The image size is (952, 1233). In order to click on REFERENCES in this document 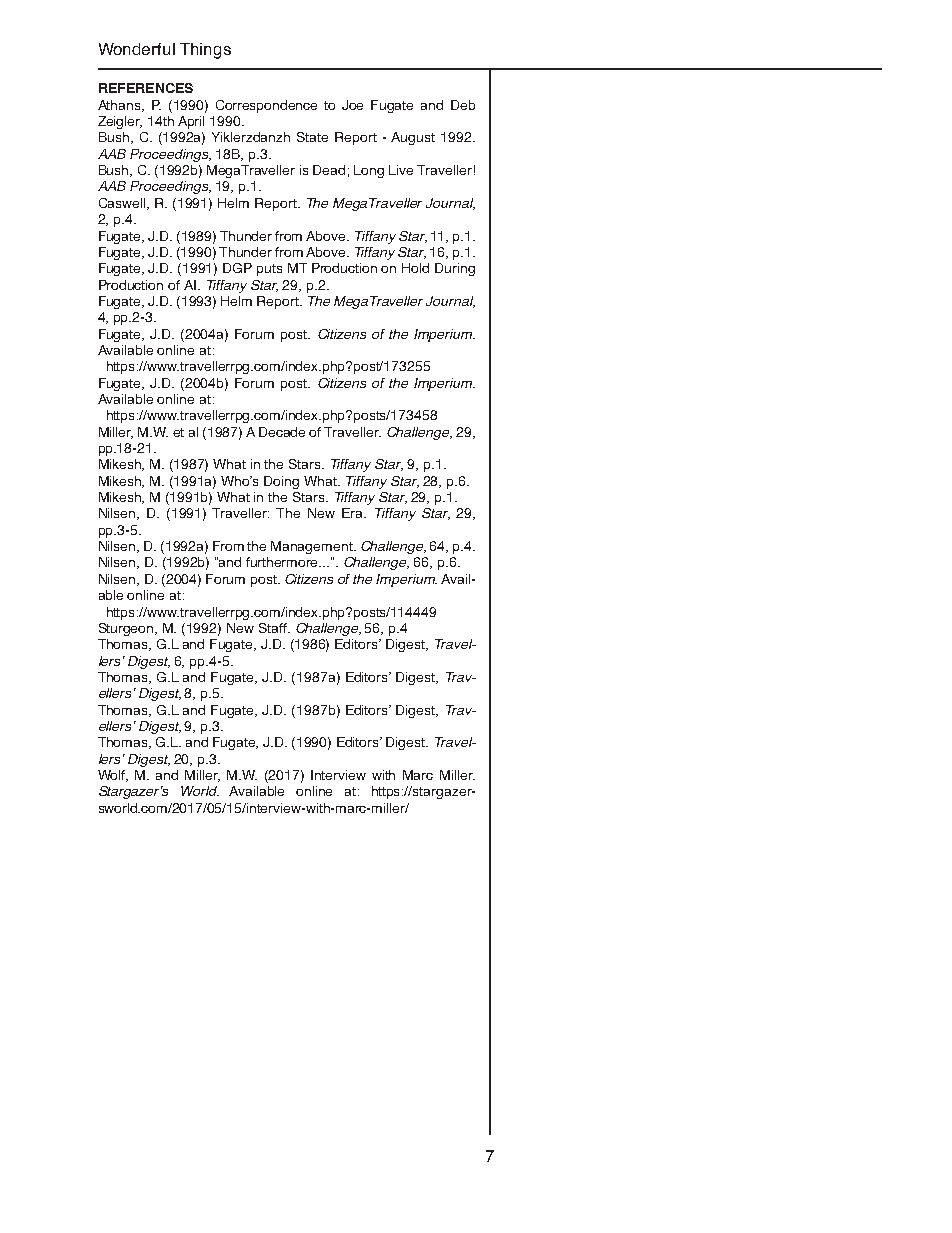, I will do `click(146, 88)`.
